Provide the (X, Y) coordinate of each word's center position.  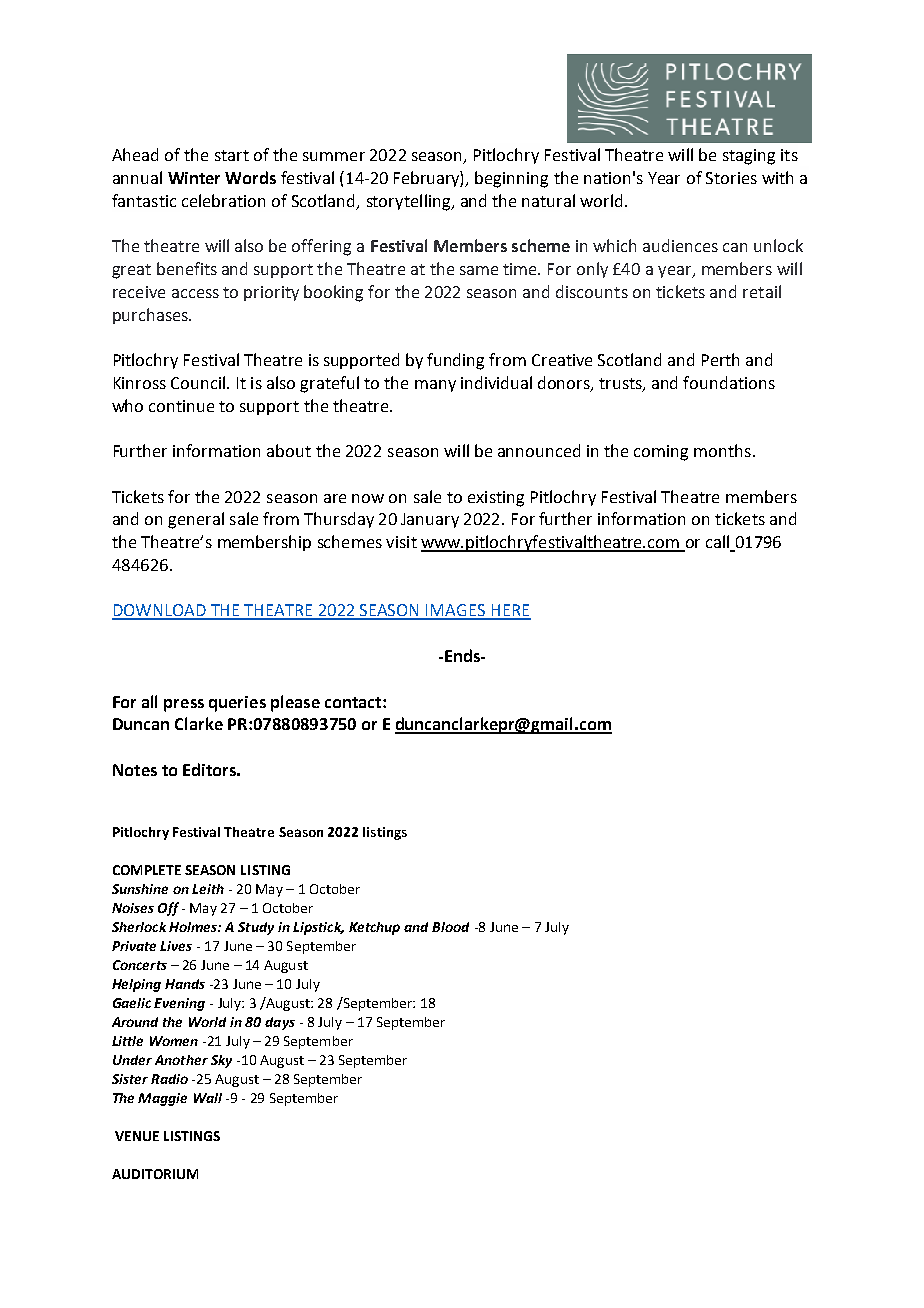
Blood (450, 927)
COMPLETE (147, 870)
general (196, 520)
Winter (194, 178)
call (719, 543)
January (430, 520)
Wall (208, 1098)
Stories (731, 178)
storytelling (410, 202)
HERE (510, 611)
